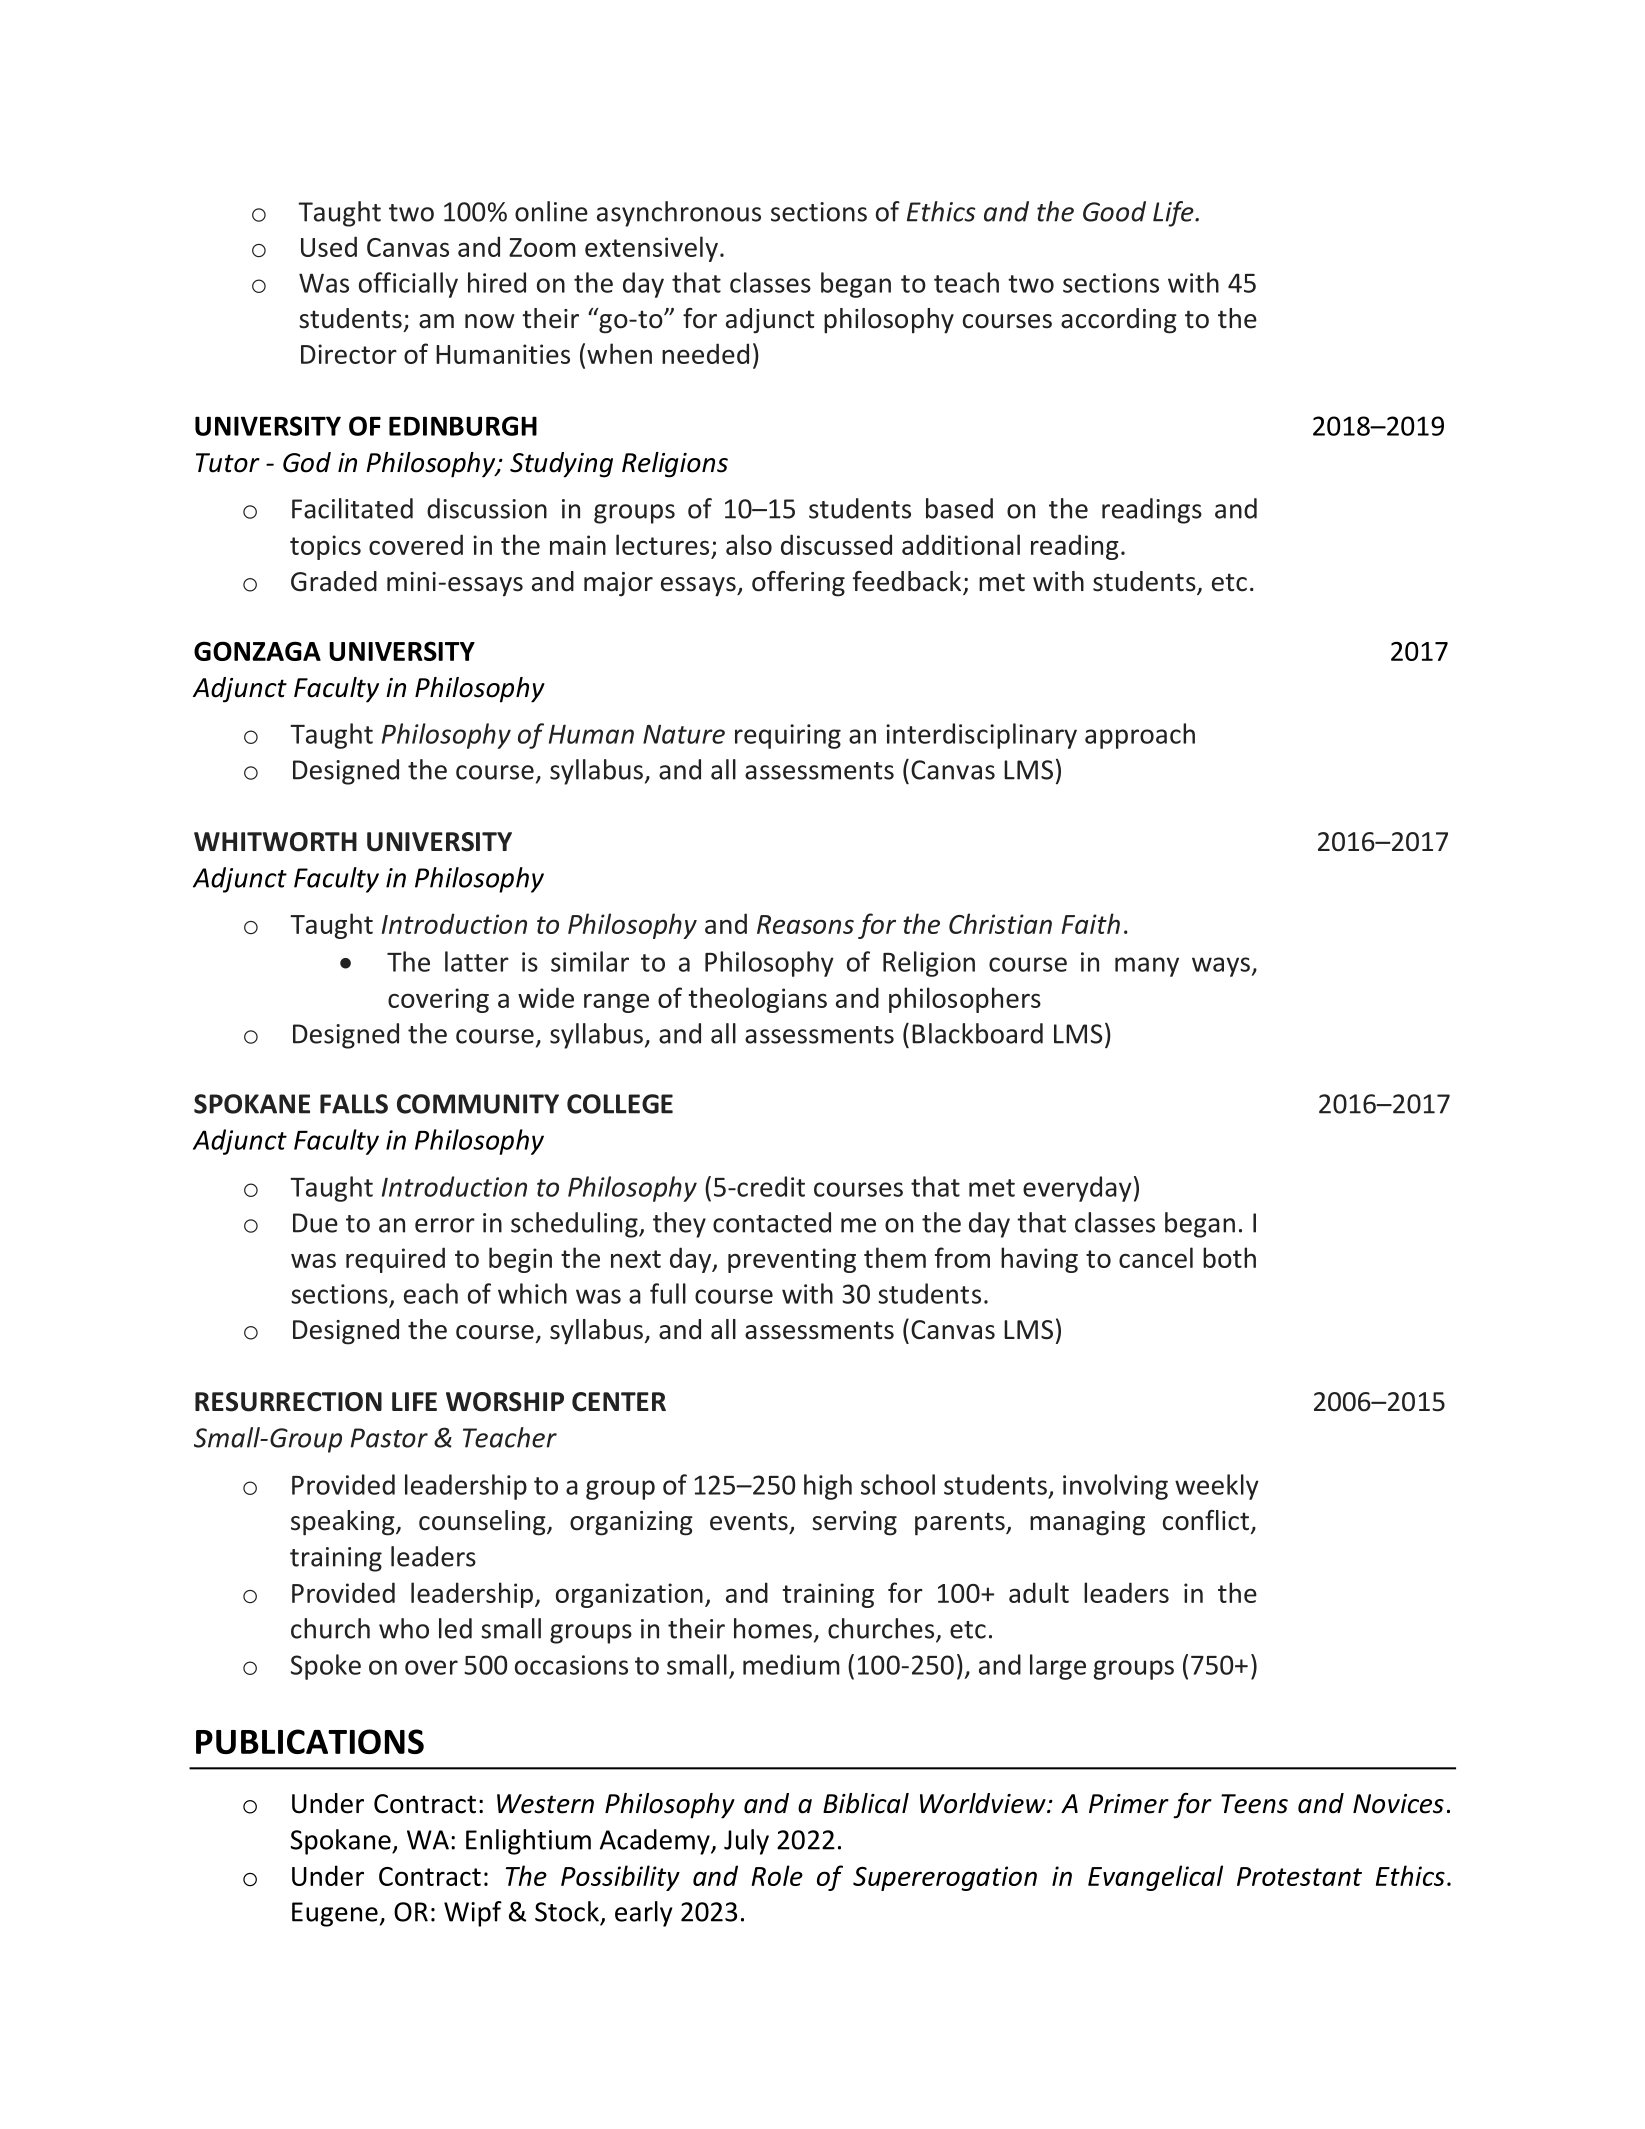 This screenshot has width=1645, height=2129. What do you see at coordinates (395, 1260) in the screenshot?
I see `required` at bounding box center [395, 1260].
